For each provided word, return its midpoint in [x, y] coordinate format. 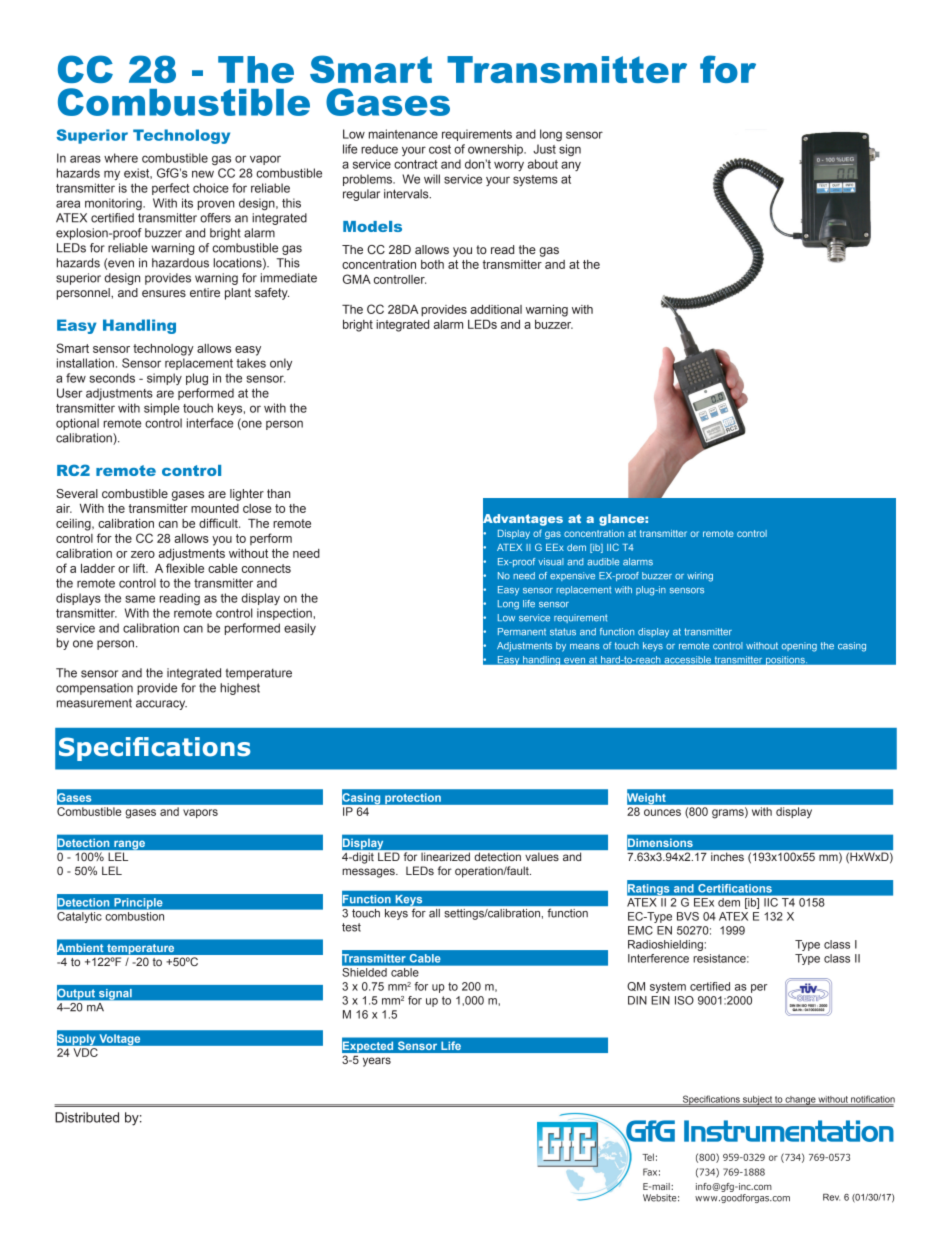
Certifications [735, 888]
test [351, 927]
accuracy [161, 705]
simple [161, 409]
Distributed [87, 1117]
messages [369, 873]
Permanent [522, 632]
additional [496, 309]
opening [799, 647]
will [432, 179]
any [571, 166]
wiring [700, 577]
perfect [170, 189]
